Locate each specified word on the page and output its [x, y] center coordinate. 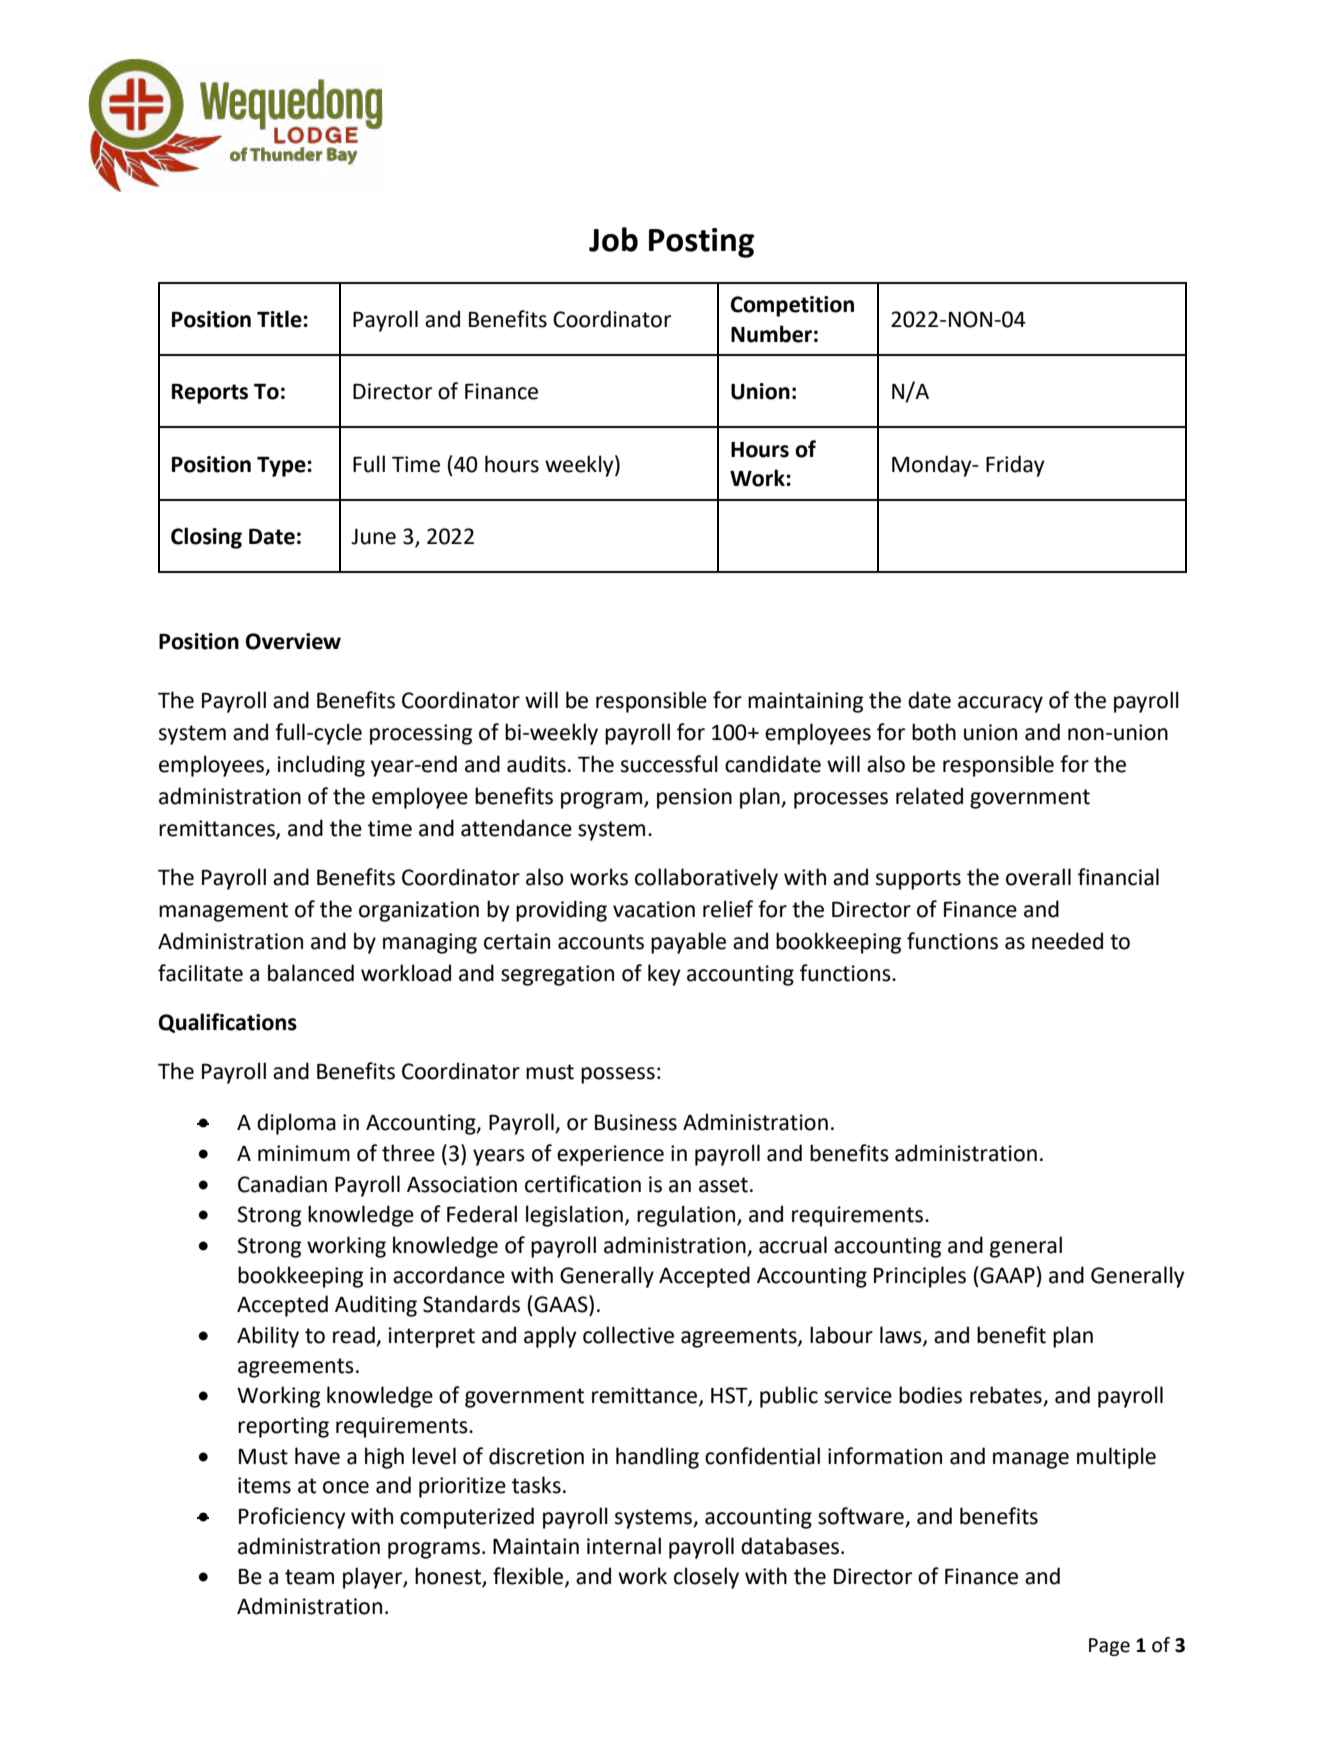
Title [280, 319]
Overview [293, 641]
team [309, 1577]
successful [669, 764]
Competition [792, 306]
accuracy [1000, 704]
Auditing [376, 1306]
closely [706, 1578]
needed [1067, 941]
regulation [687, 1216]
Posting [701, 243]
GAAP [1007, 1275]
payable [688, 943]
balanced [311, 973]
